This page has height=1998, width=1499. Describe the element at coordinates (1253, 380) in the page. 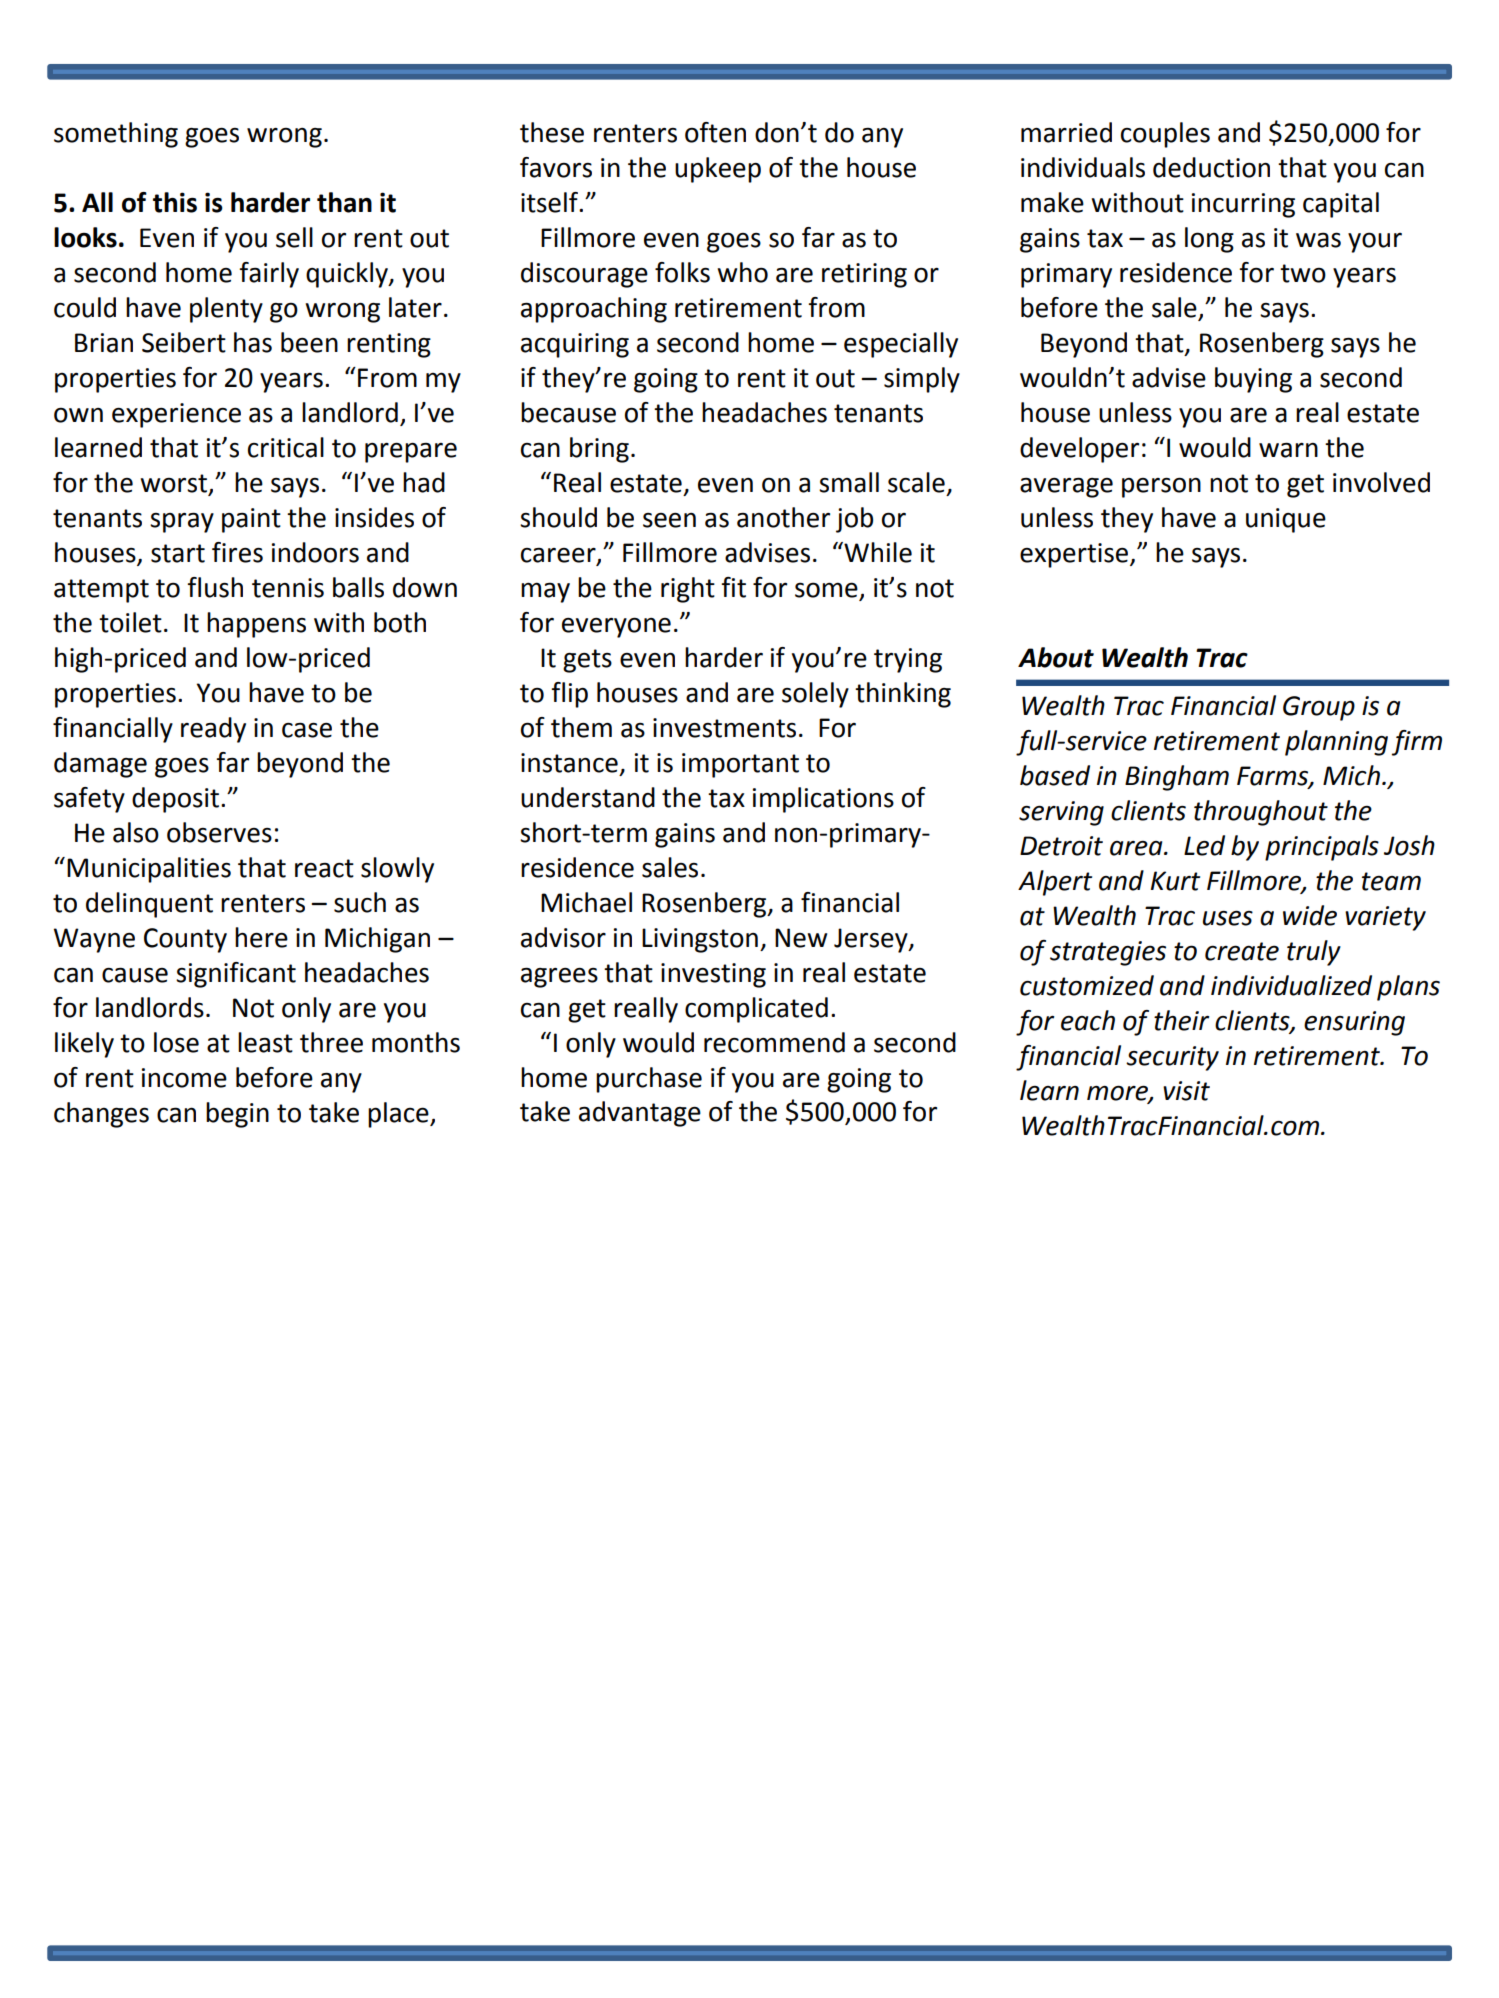

I see `buying` at that location.
